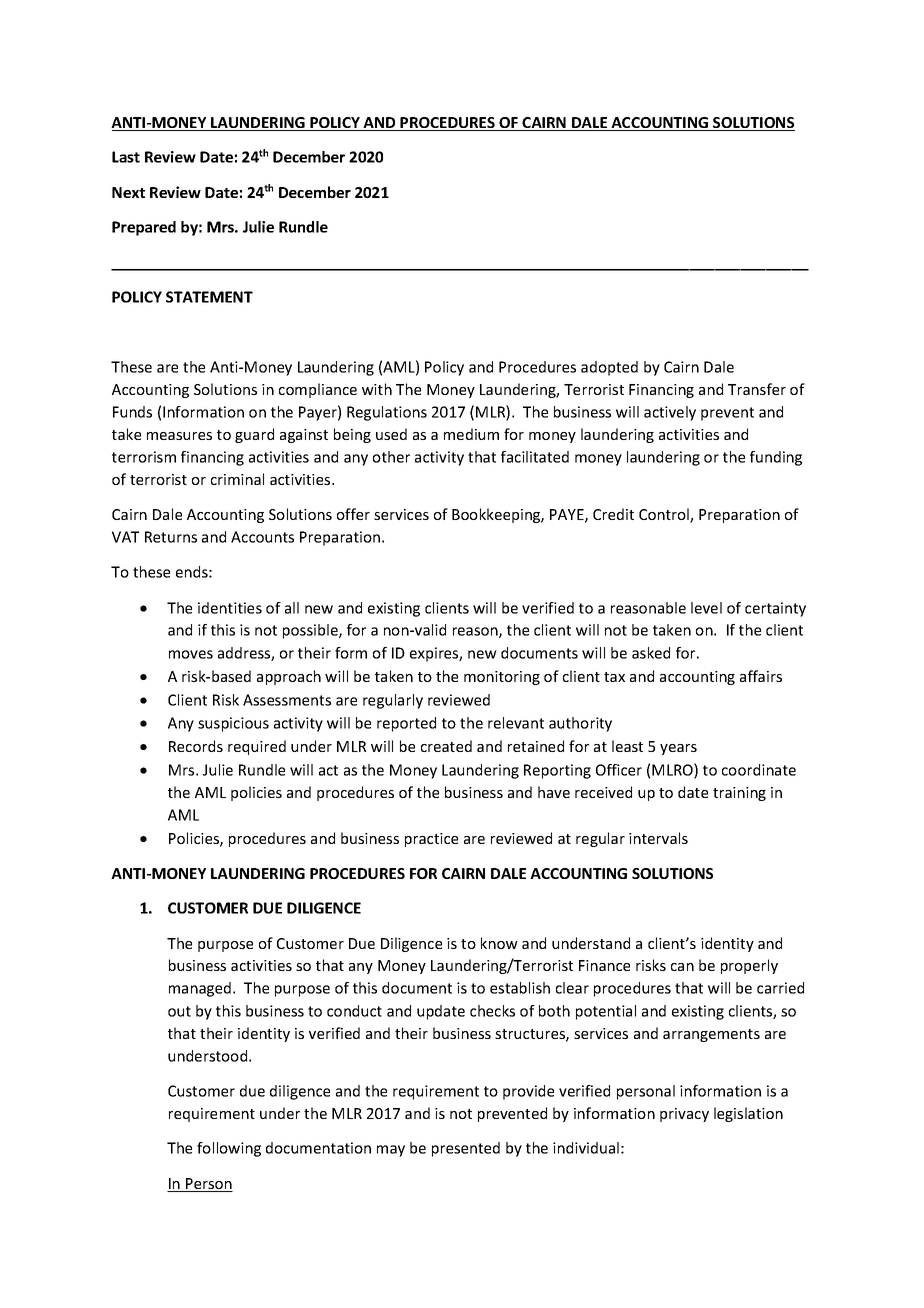 This document has width=924, height=1308. What do you see at coordinates (377, 389) in the document?
I see `with` at bounding box center [377, 389].
